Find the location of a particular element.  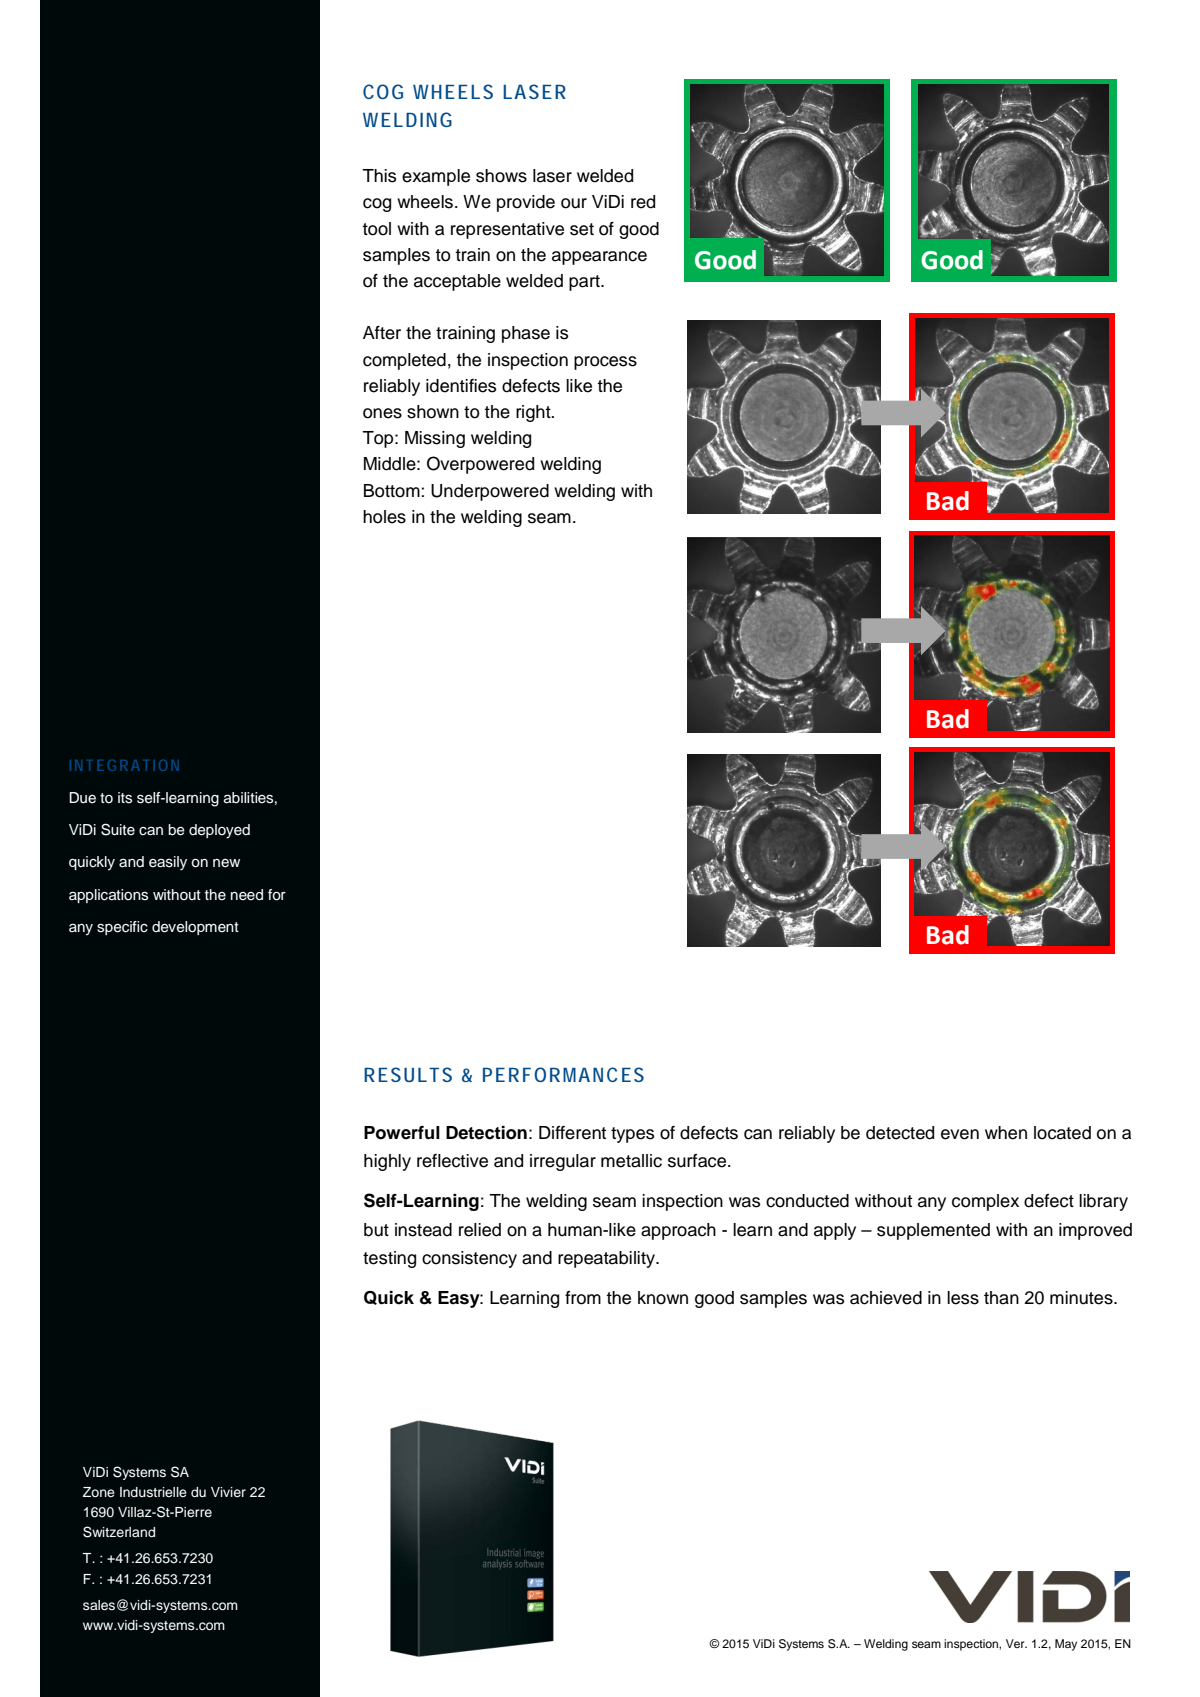

Underpowered is located at coordinates (490, 492).
